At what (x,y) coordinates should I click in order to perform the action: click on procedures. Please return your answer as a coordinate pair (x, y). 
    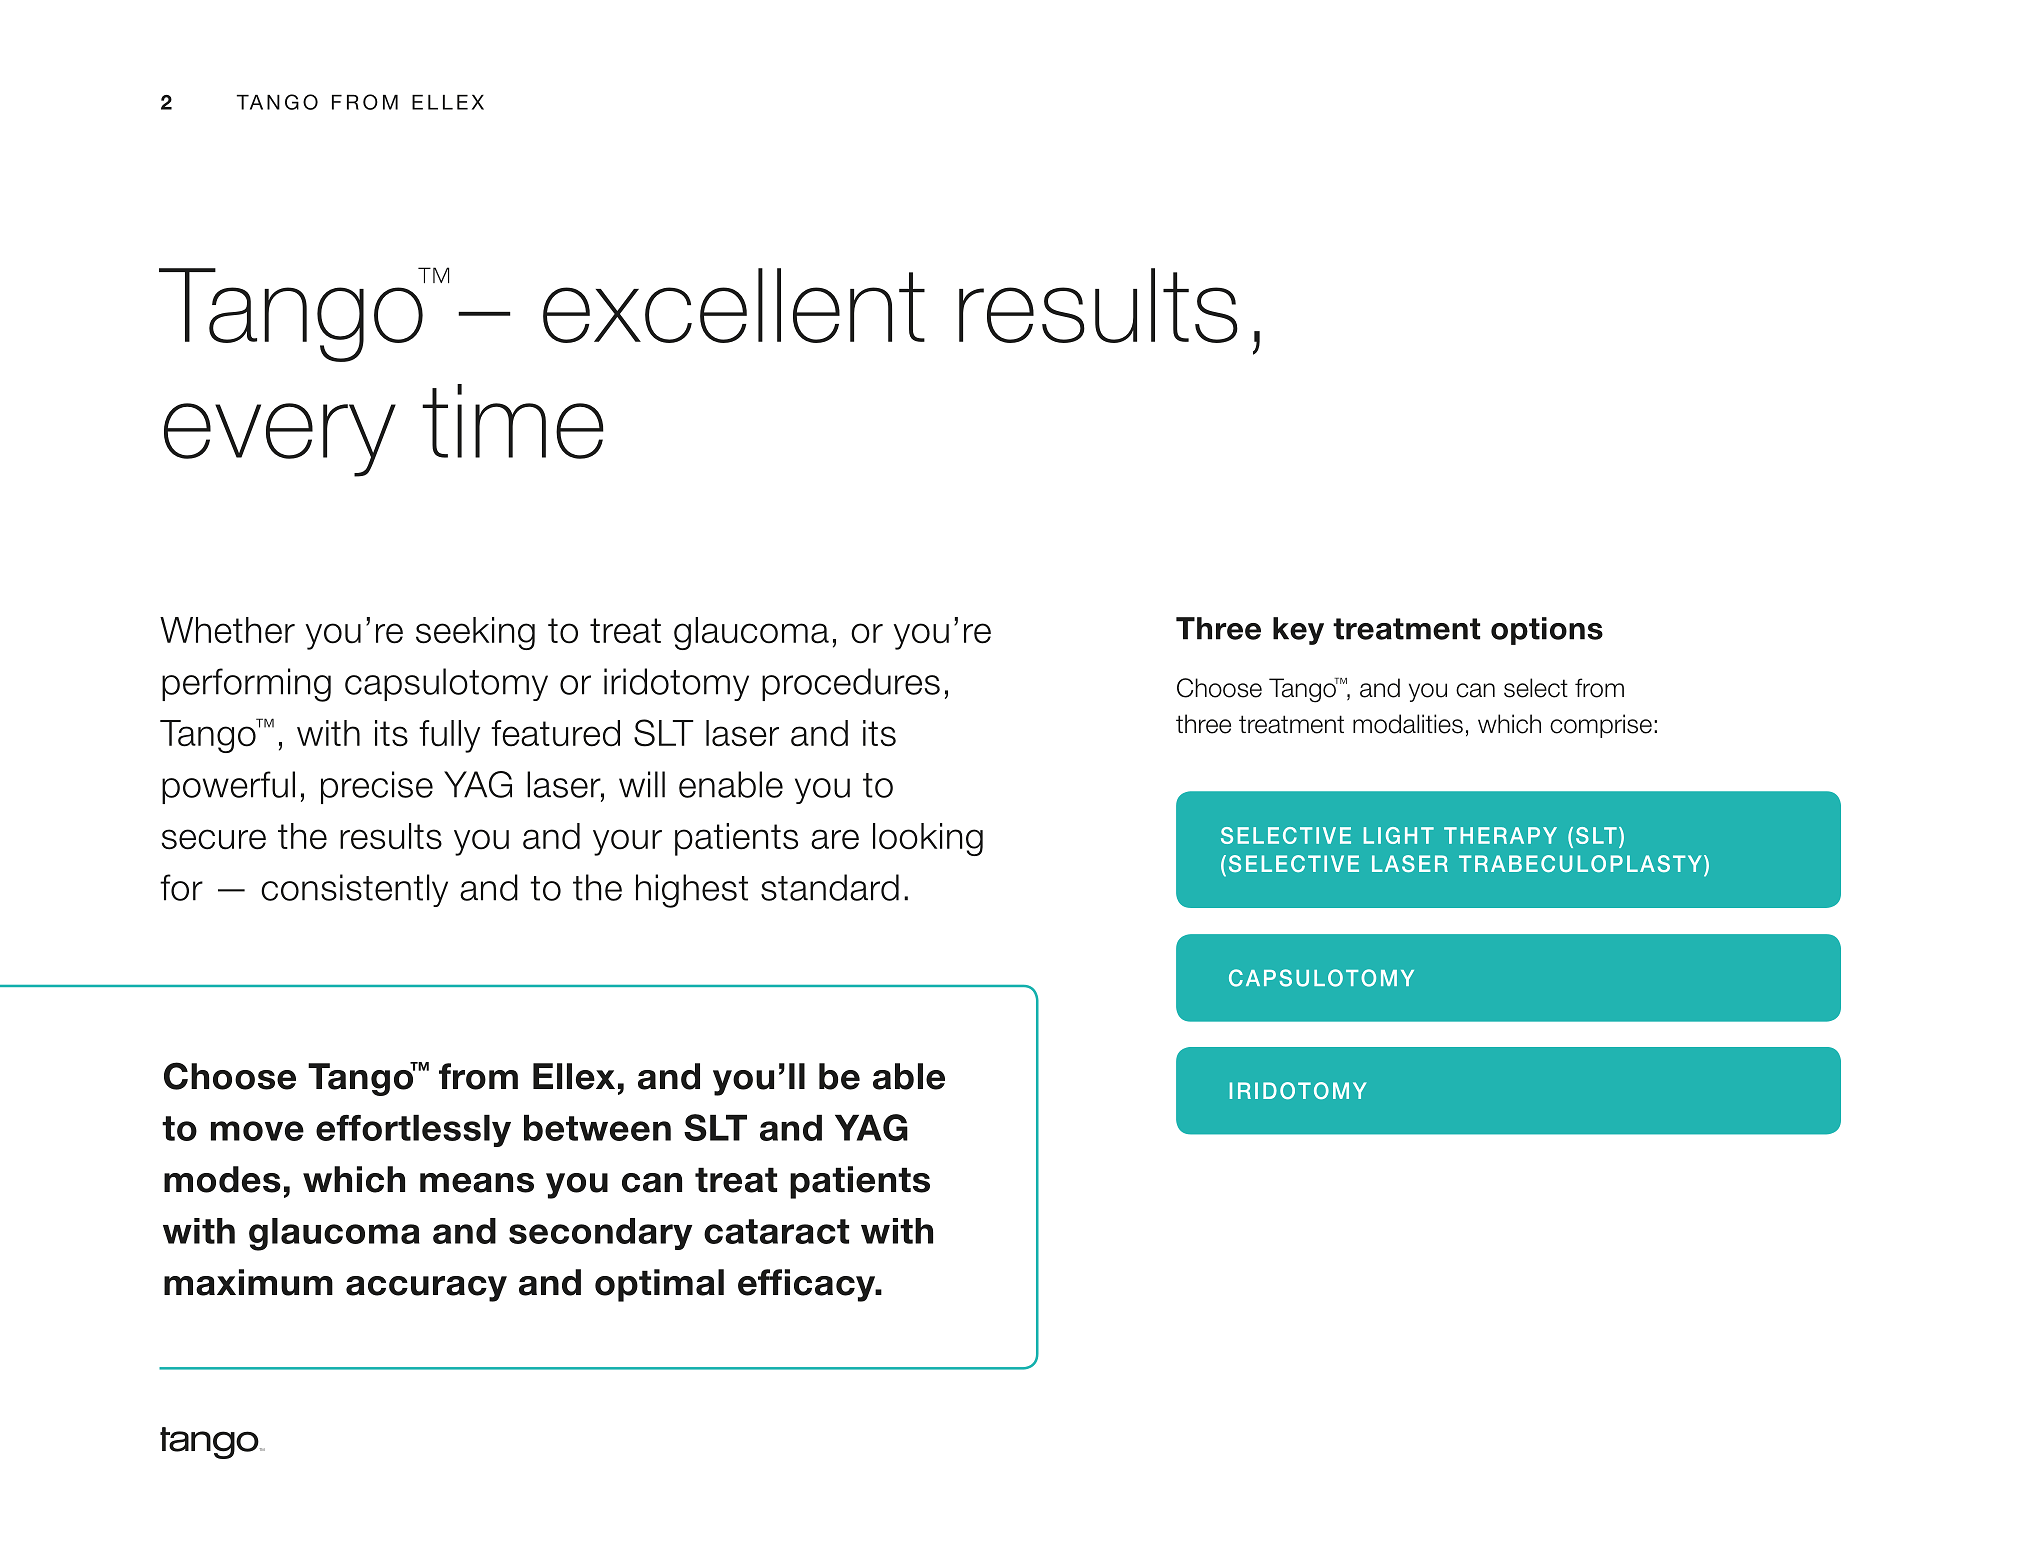
    Looking at the image, I should click on (851, 684).
